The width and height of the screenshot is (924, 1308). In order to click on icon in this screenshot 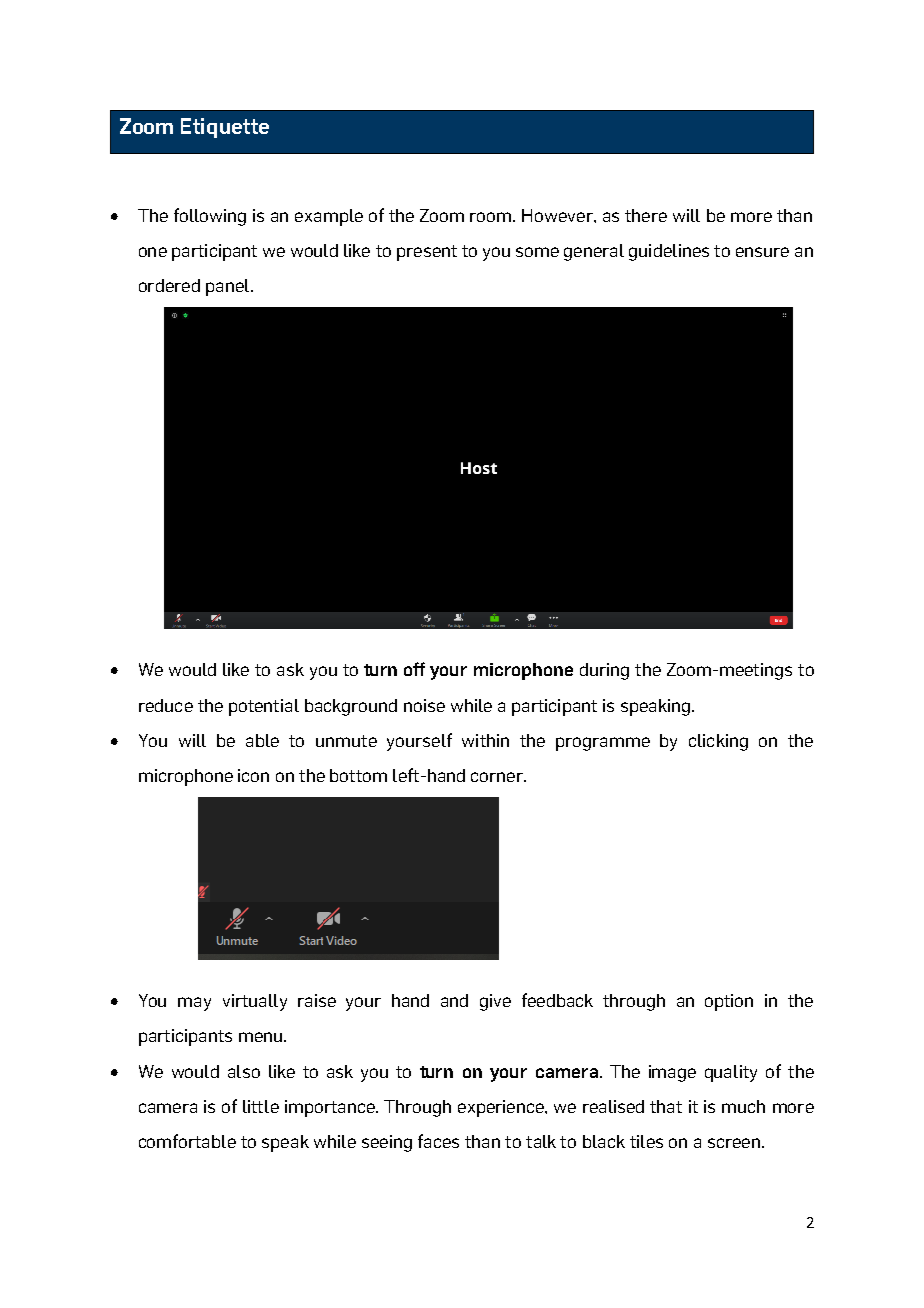, I will do `click(253, 775)`.
